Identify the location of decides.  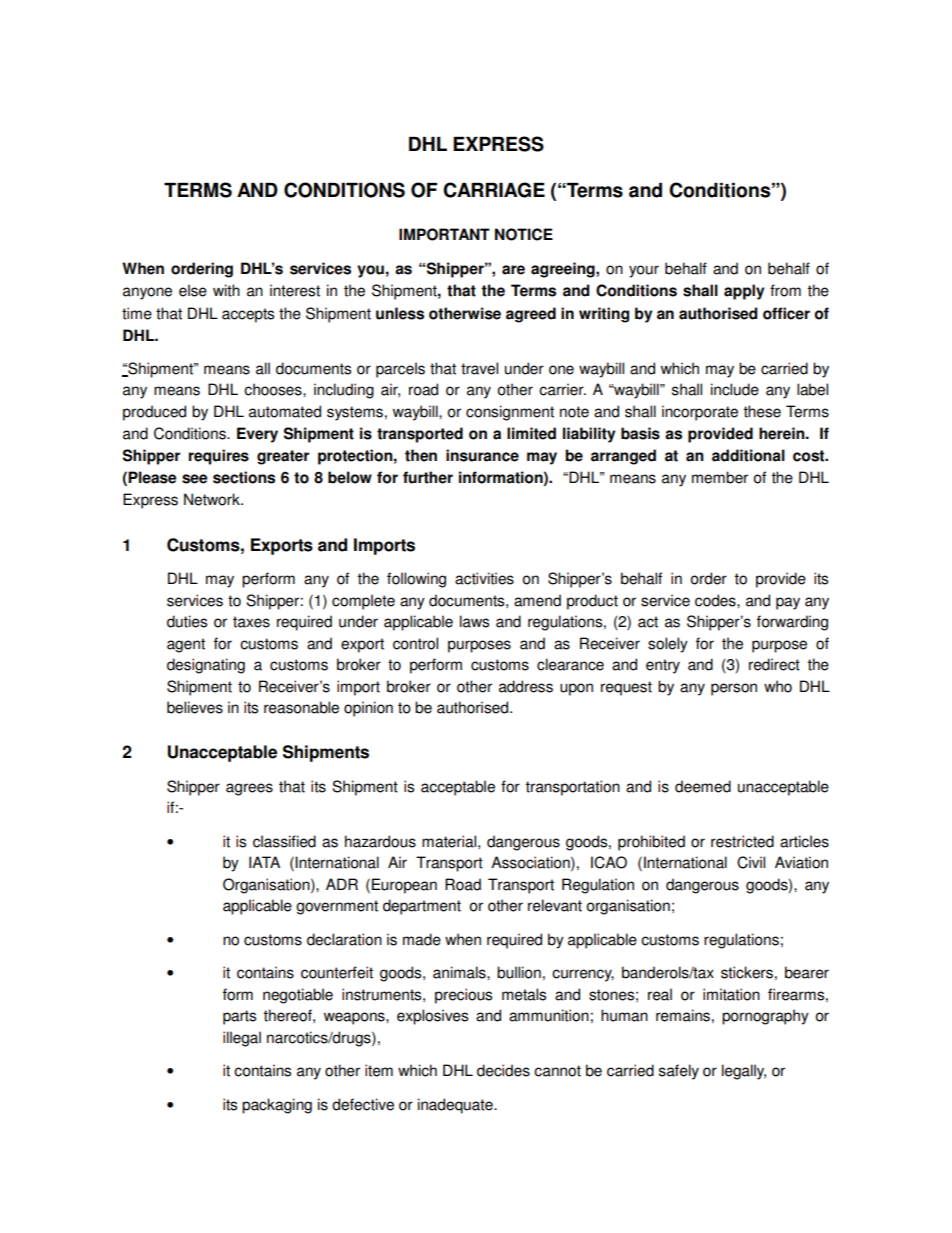
(503, 1070).
